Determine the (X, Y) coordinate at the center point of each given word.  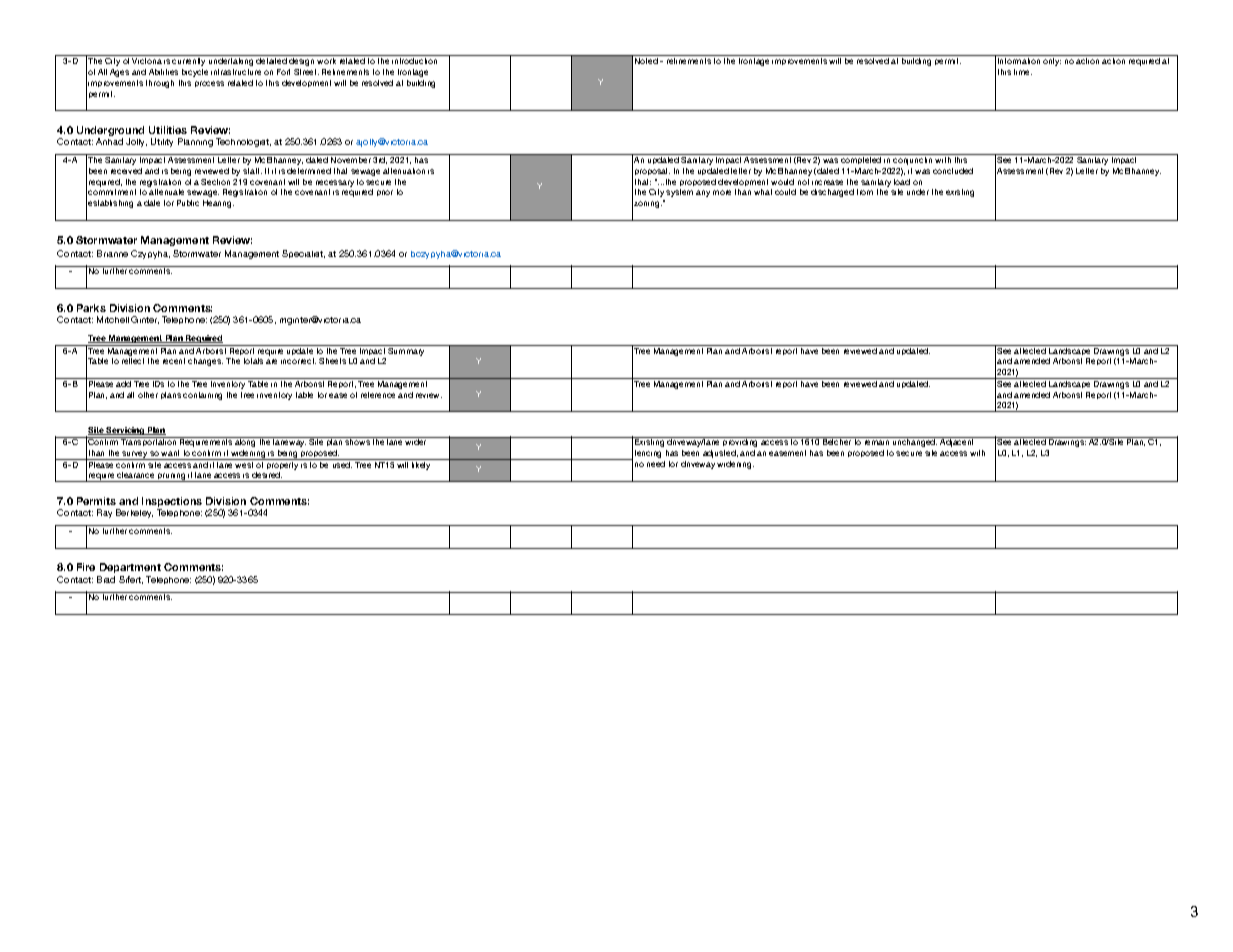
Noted (646, 61)
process (209, 84)
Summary (407, 350)
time (1023, 72)
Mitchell (113, 319)
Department (130, 568)
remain (877, 441)
